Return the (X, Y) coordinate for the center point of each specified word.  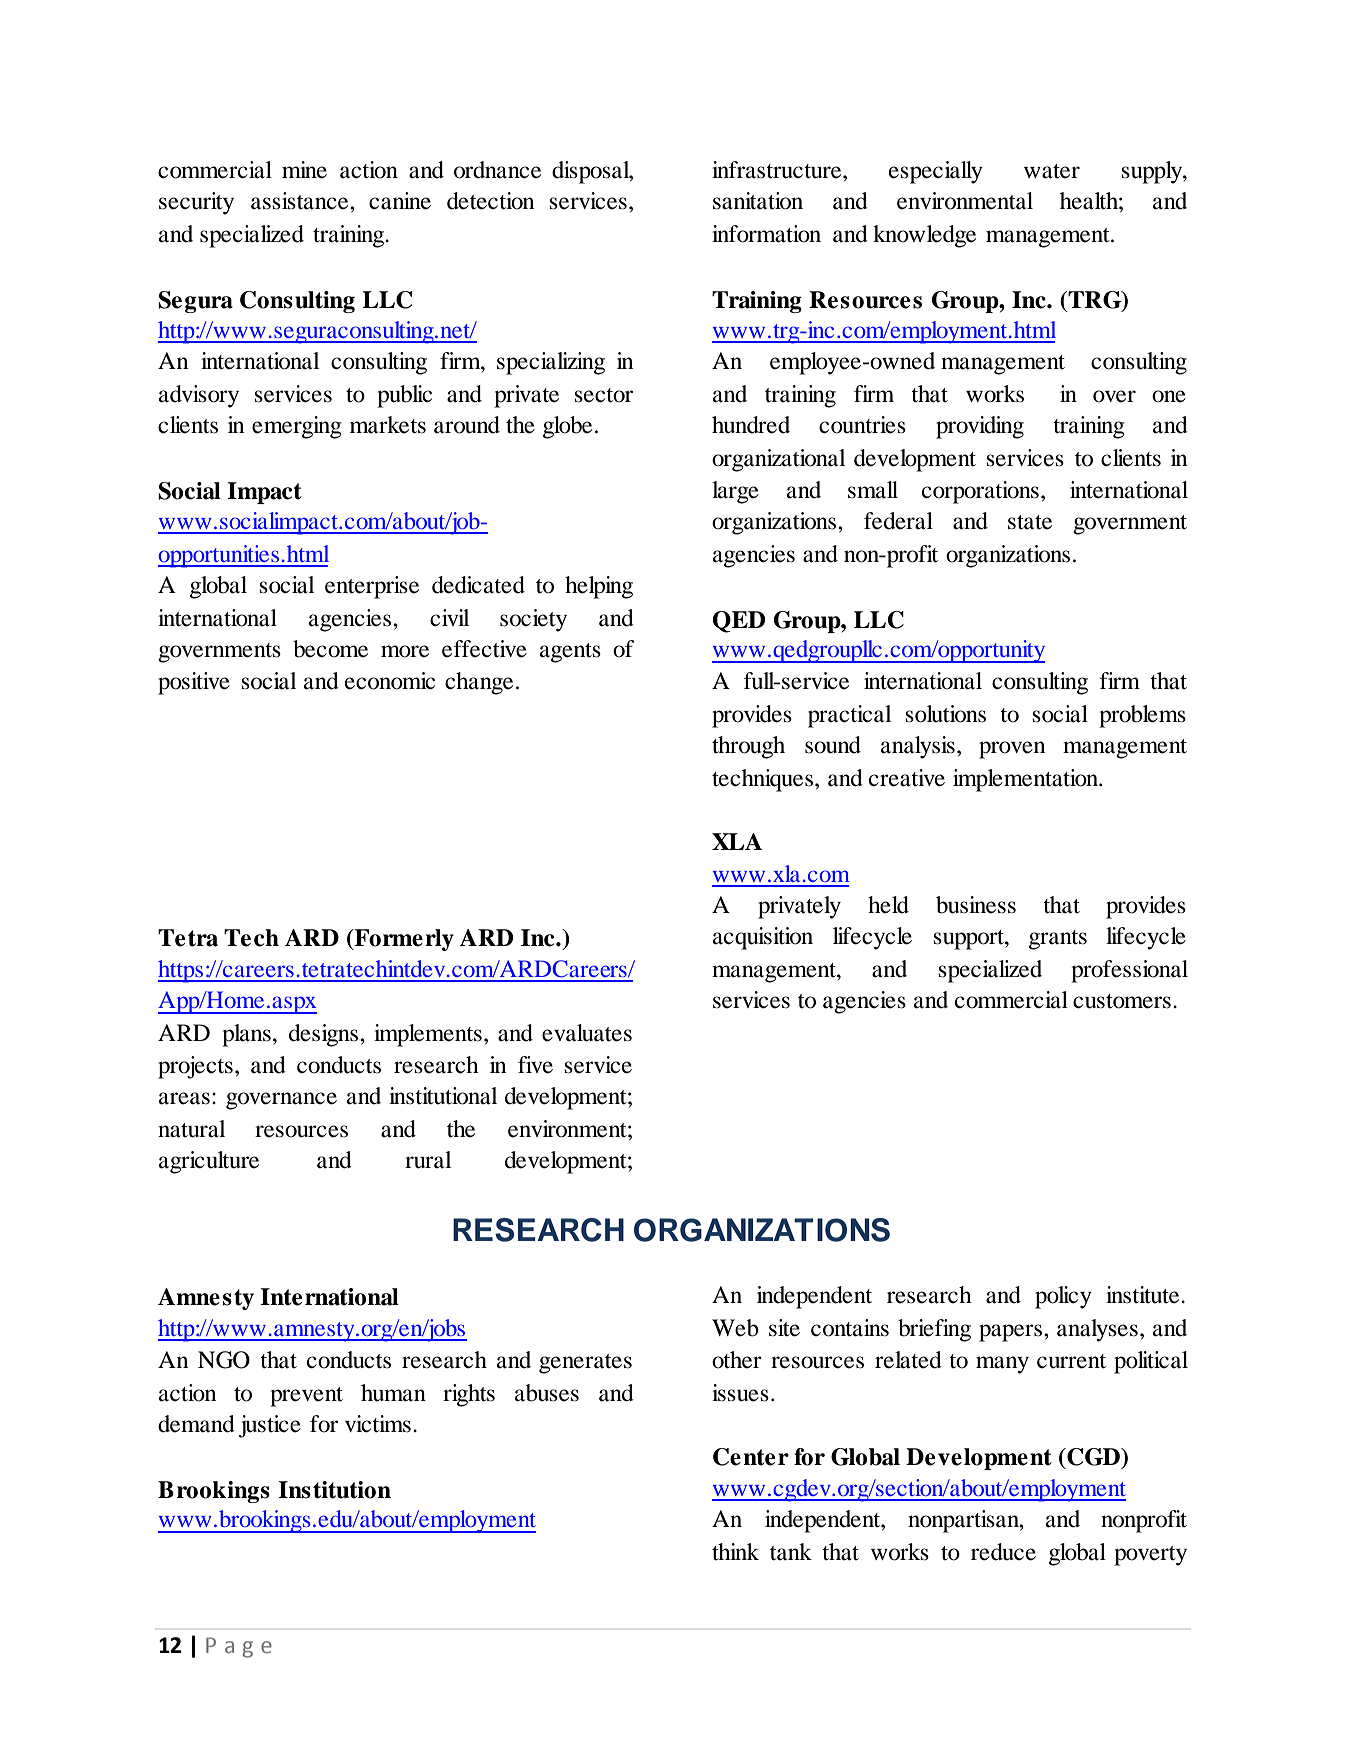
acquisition (763, 938)
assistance (301, 201)
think (735, 1551)
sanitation (758, 201)
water (1052, 171)
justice (270, 1426)
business (976, 905)
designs (325, 1035)
